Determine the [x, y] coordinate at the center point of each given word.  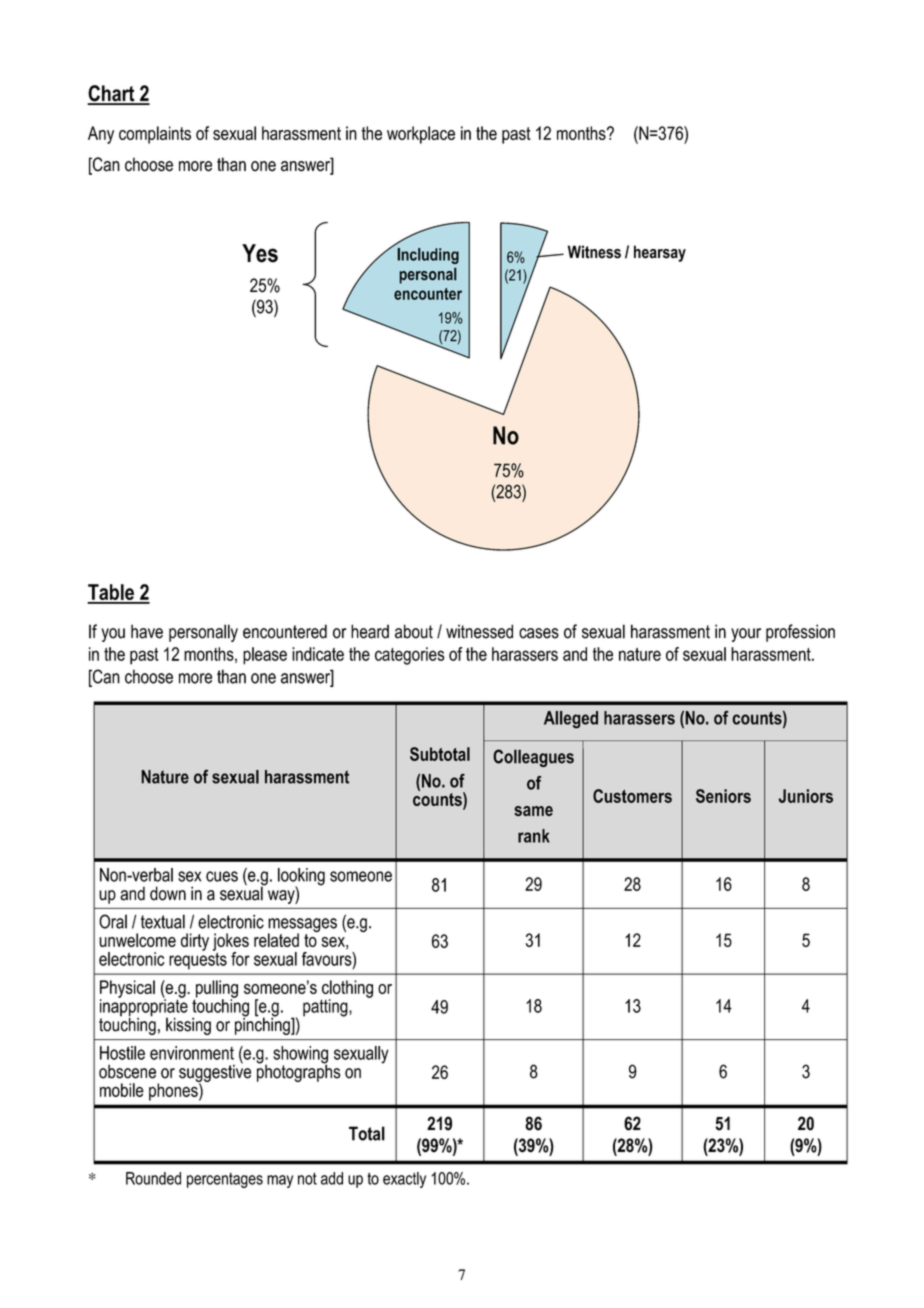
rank [534, 836]
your [746, 635]
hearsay [660, 253]
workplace [421, 135]
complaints [155, 135]
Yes [260, 253]
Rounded [153, 1178]
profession [800, 633]
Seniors [723, 796]
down [168, 893]
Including [428, 256]
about [414, 631]
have [147, 631]
